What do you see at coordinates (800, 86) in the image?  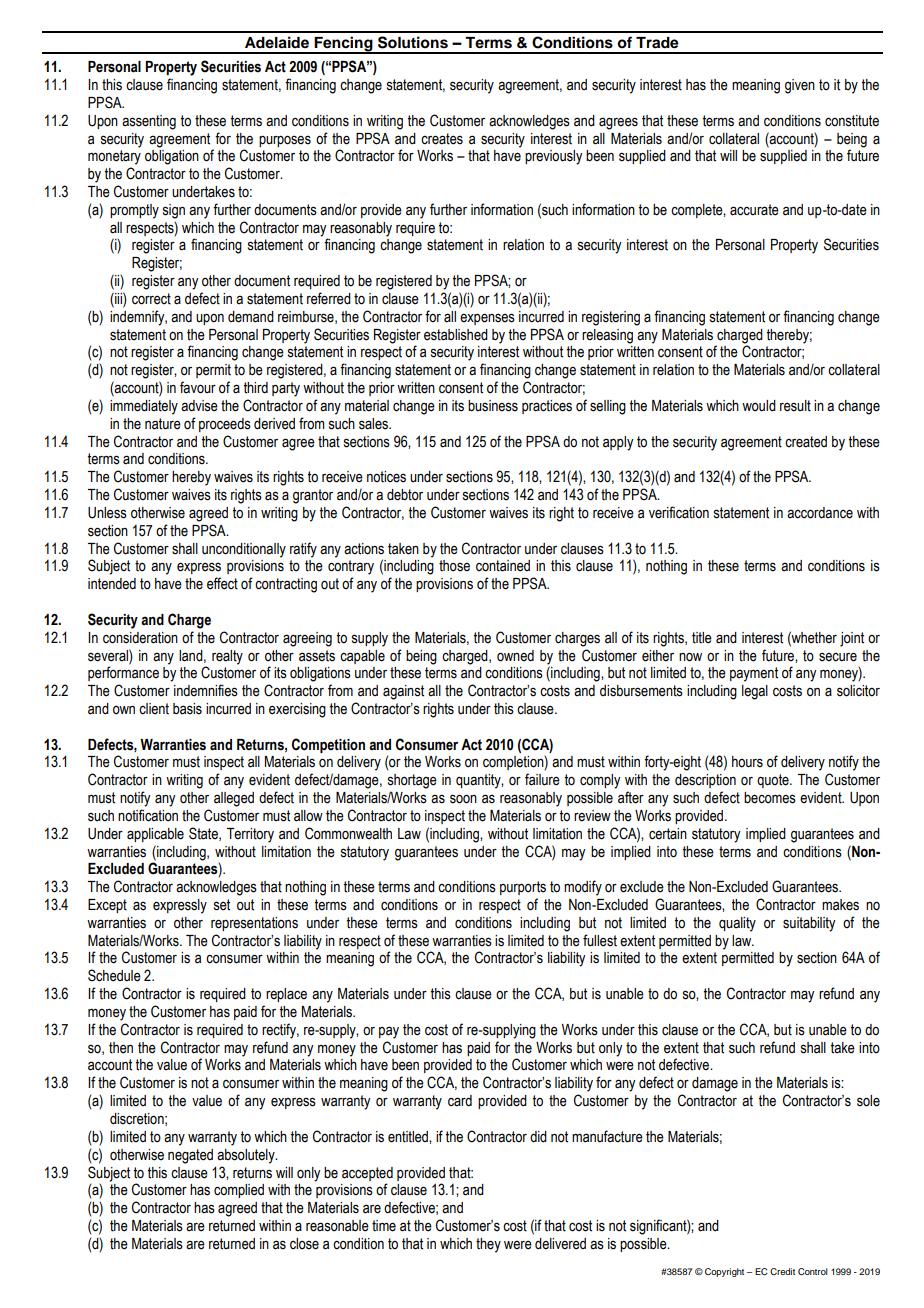 I see `given` at bounding box center [800, 86].
